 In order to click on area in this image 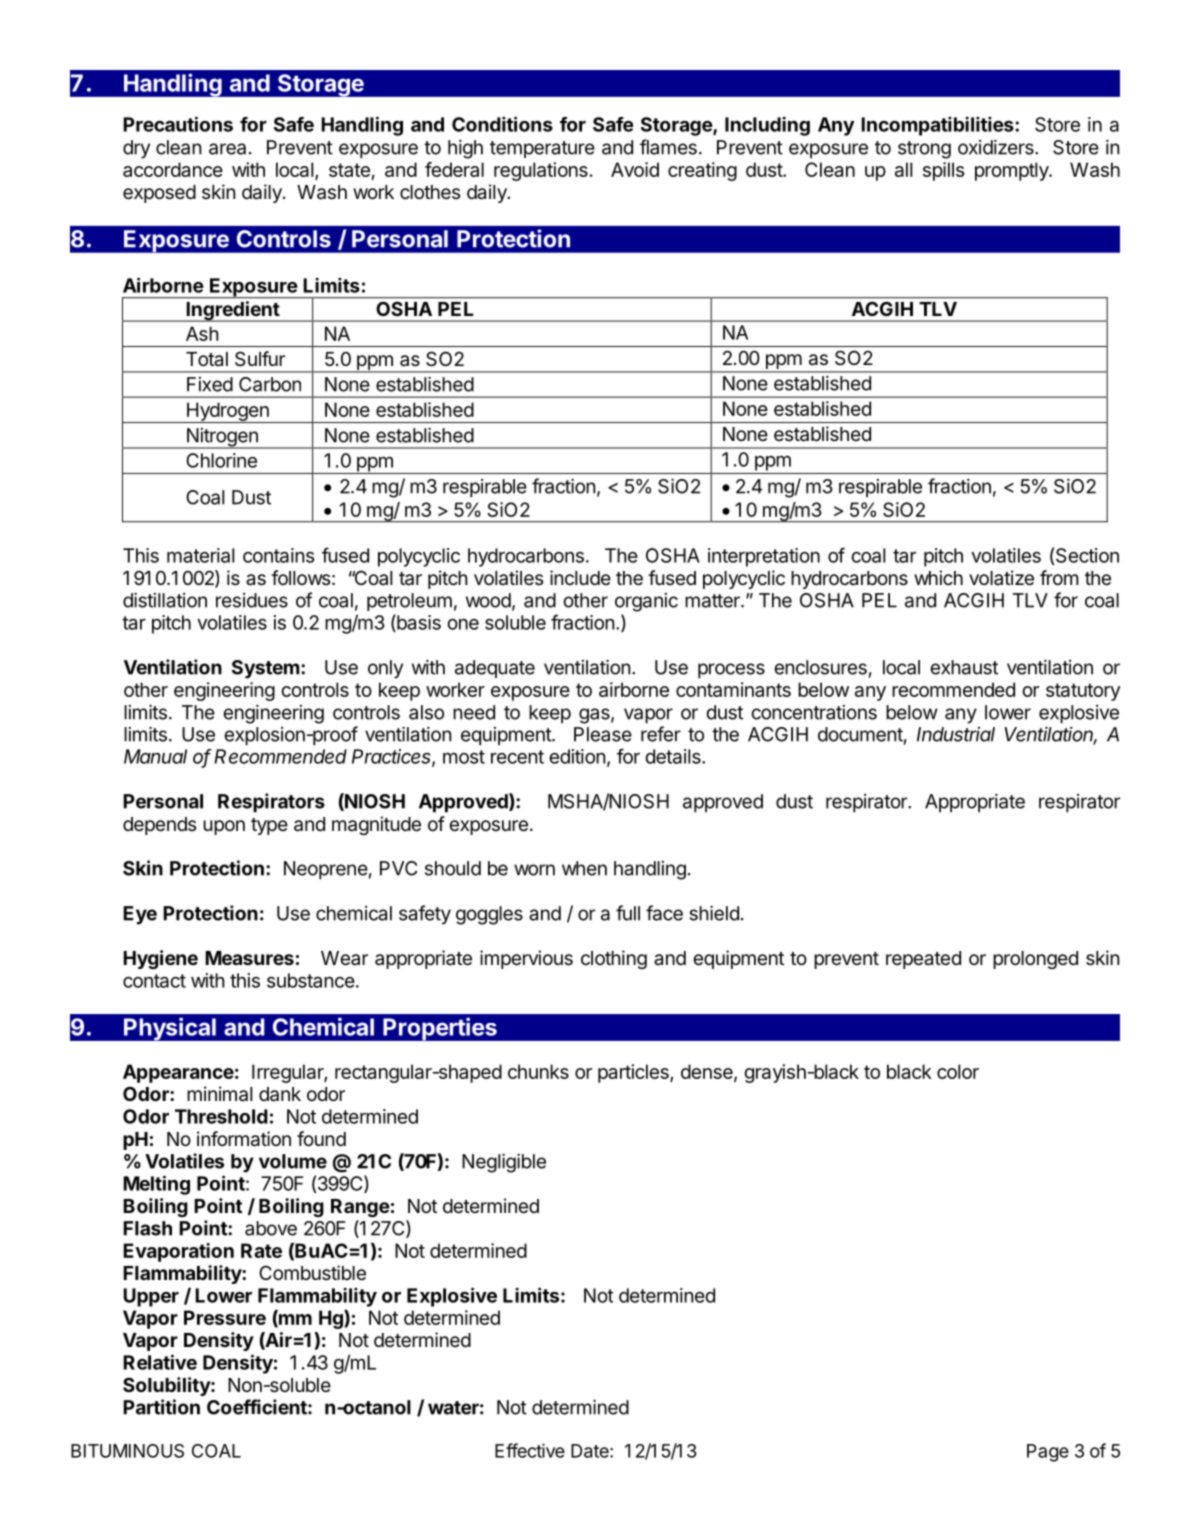, I will do `click(227, 149)`.
